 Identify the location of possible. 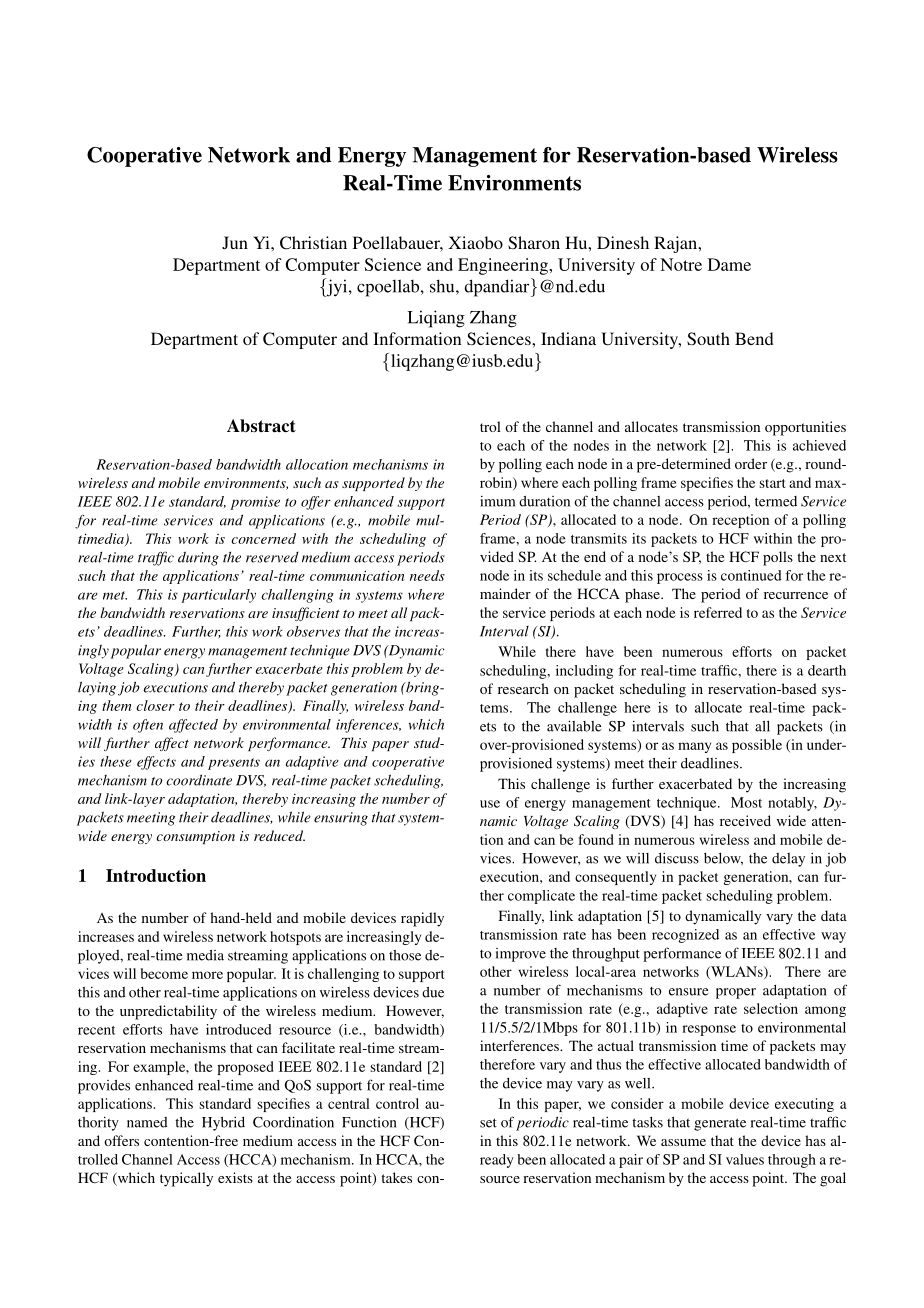
(757, 746).
